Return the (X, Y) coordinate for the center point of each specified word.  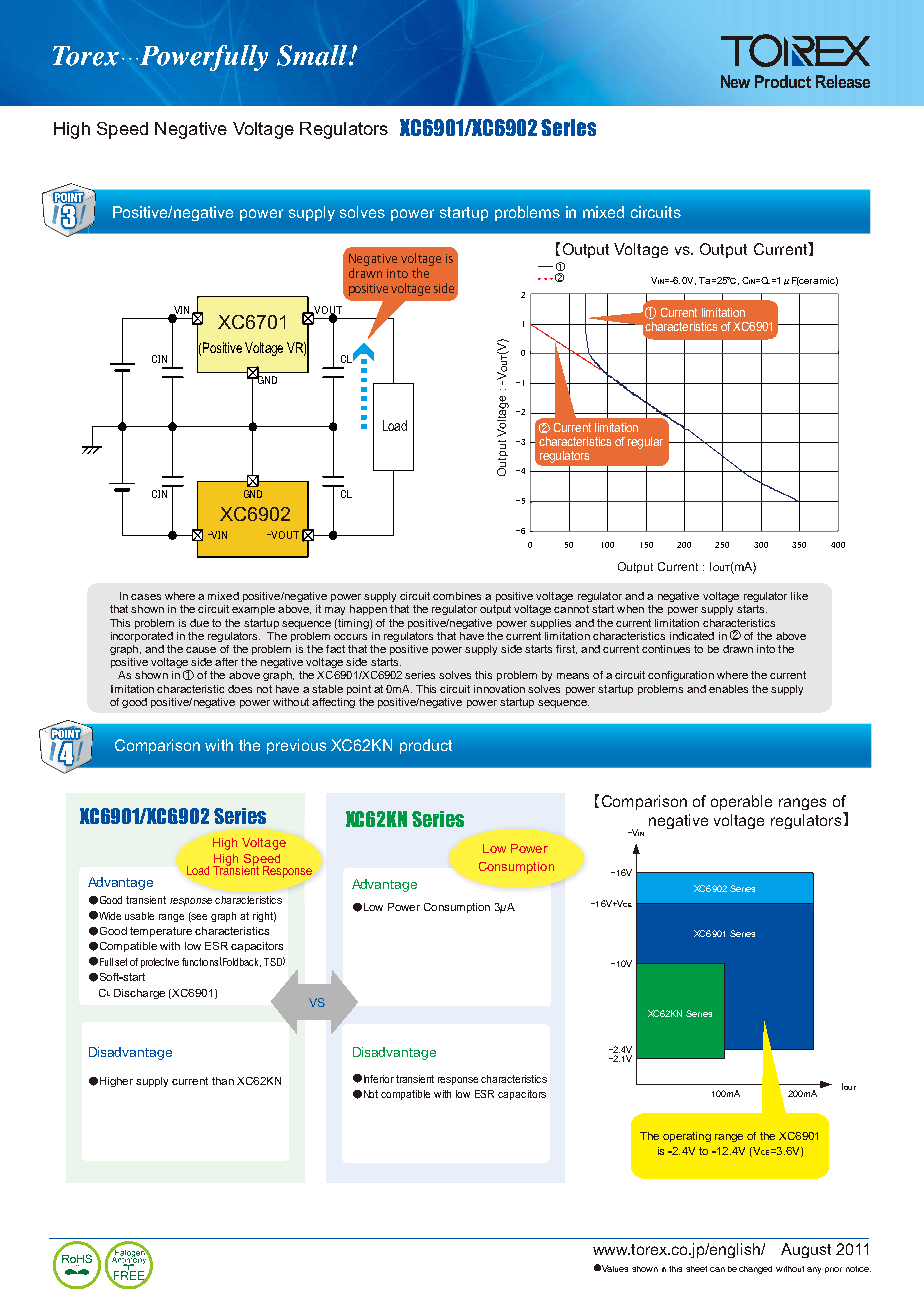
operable (741, 802)
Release (843, 81)
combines (457, 596)
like (799, 596)
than (223, 1081)
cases (146, 597)
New (735, 81)
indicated (692, 636)
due (199, 623)
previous (296, 746)
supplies (550, 624)
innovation (499, 689)
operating (687, 1137)
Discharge (139, 994)
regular (645, 443)
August (806, 1250)
